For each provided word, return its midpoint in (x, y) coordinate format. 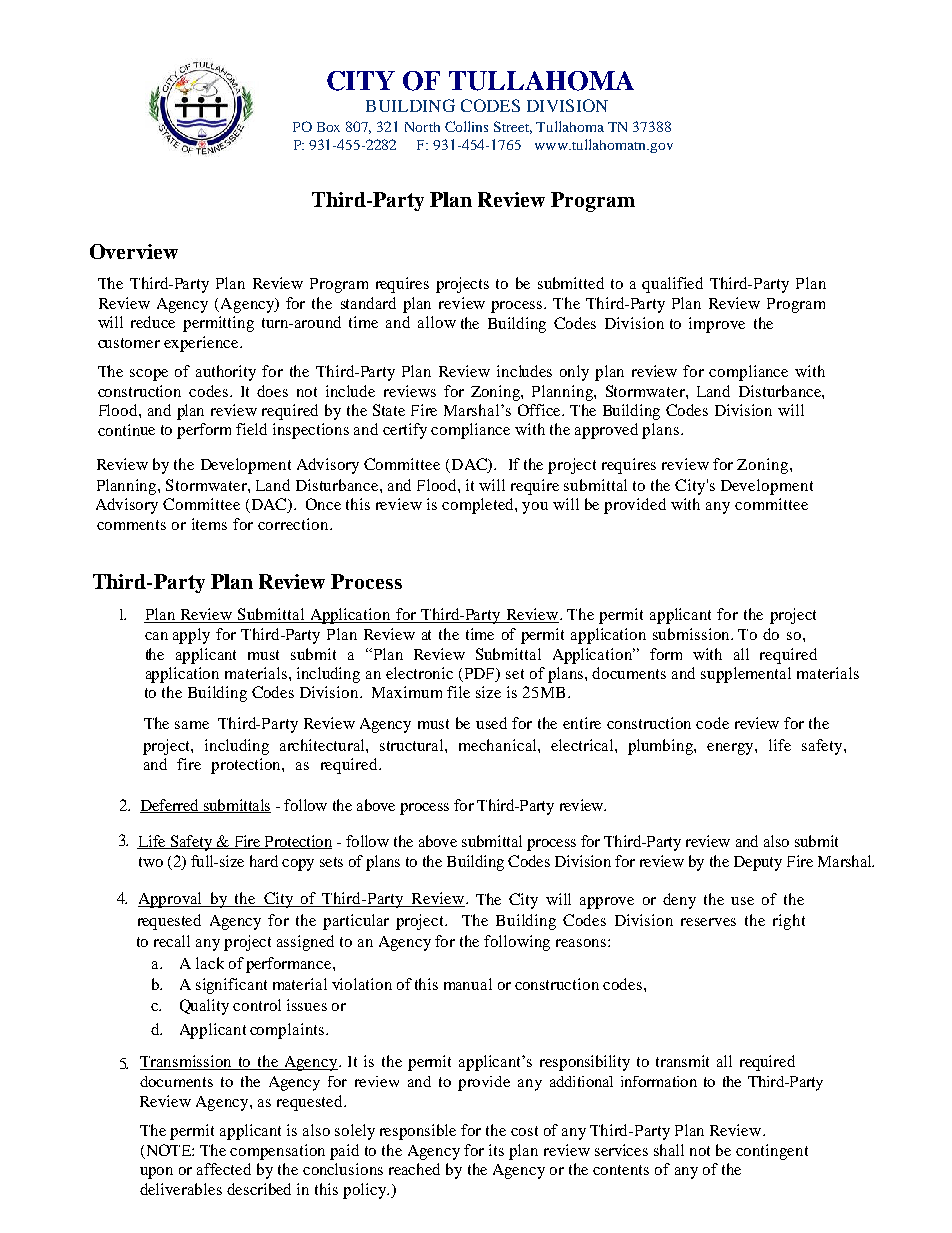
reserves (708, 922)
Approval (171, 900)
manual (468, 984)
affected (224, 1169)
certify (405, 431)
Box (328, 127)
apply (191, 636)
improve (717, 325)
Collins (466, 126)
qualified (672, 285)
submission (692, 634)
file (458, 692)
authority (226, 373)
